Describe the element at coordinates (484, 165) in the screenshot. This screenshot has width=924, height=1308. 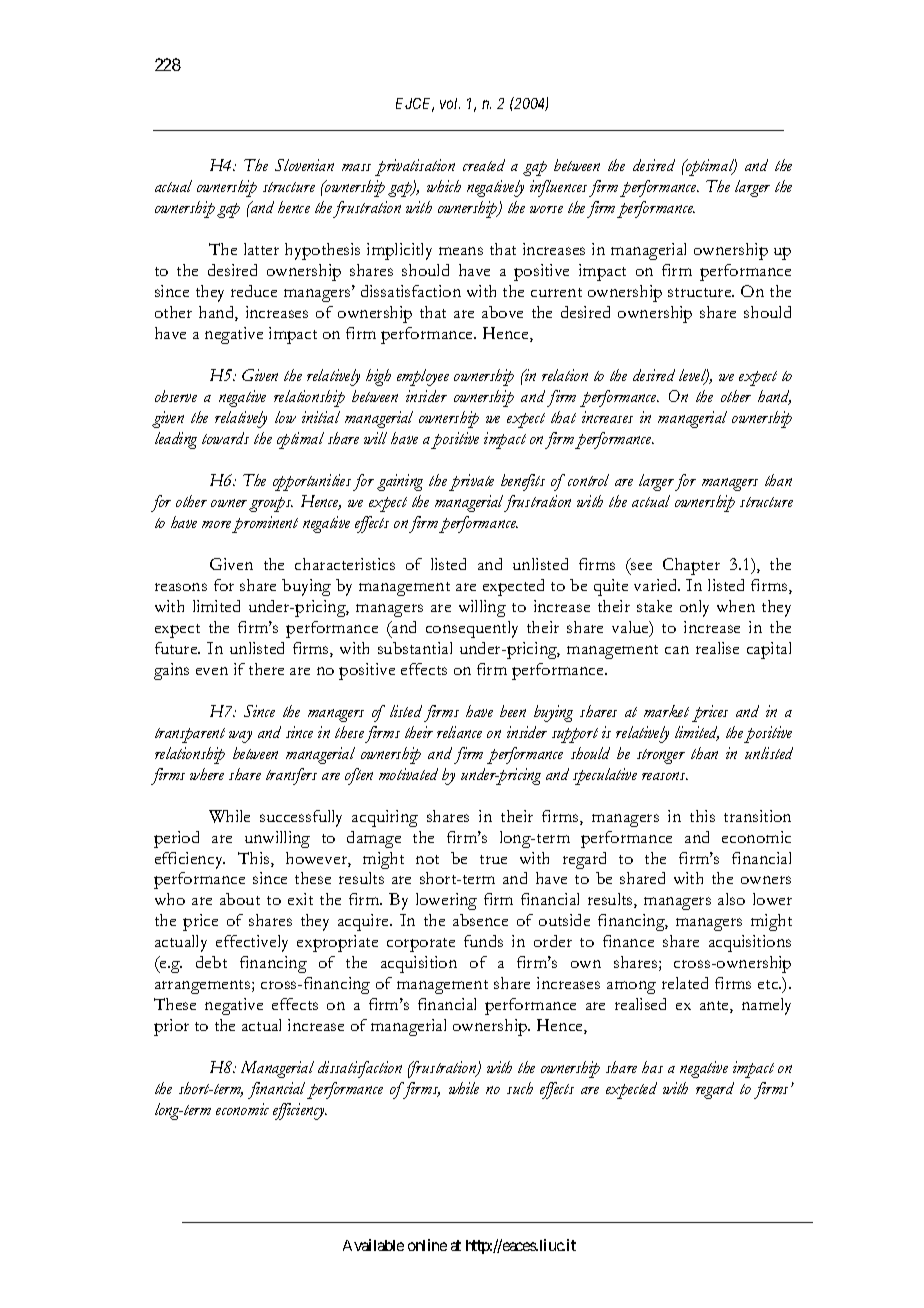
I see `created` at that location.
